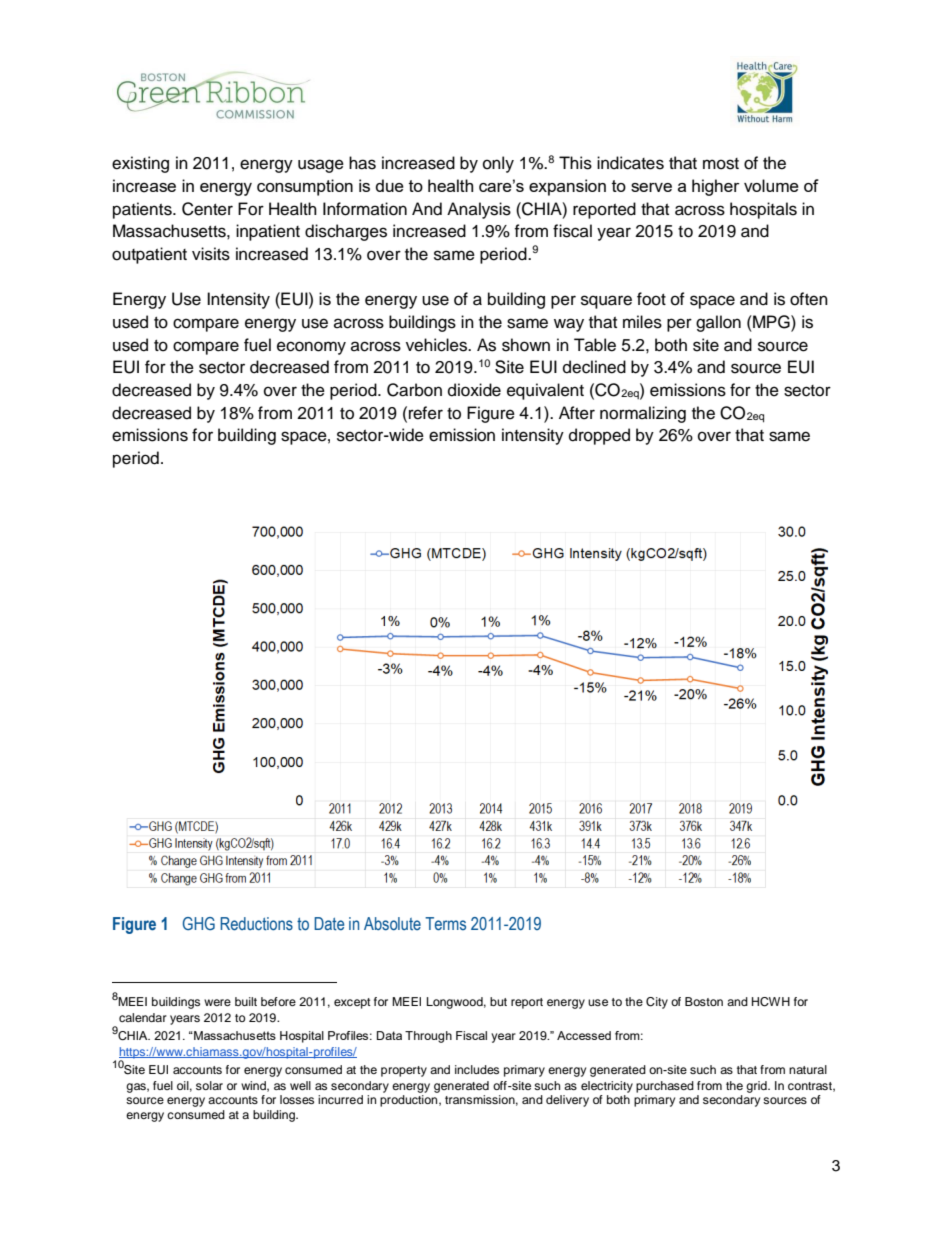  I want to click on includes, so click(477, 1069).
